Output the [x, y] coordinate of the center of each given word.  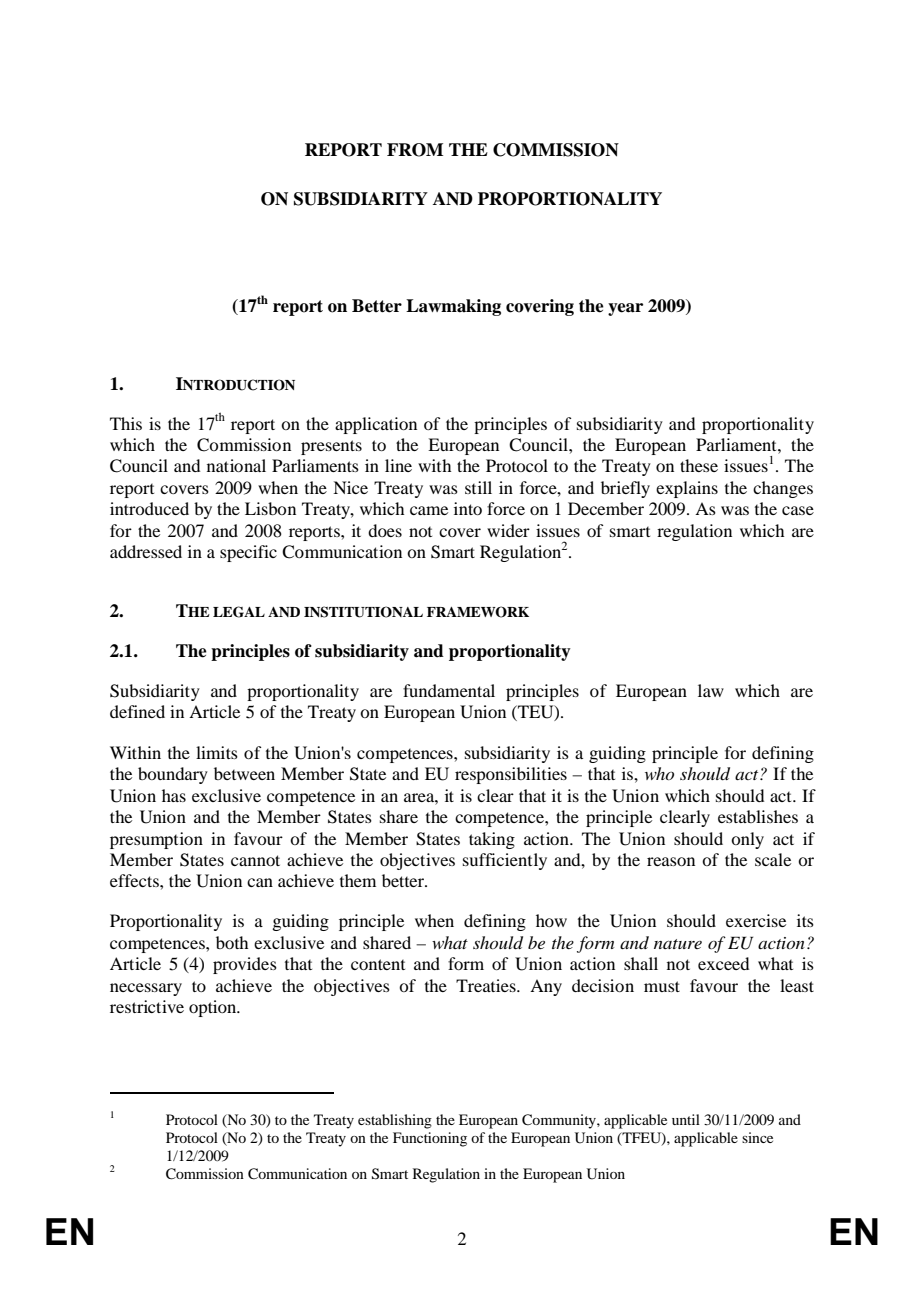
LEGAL [239, 612]
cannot [255, 860]
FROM [415, 150]
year [625, 309]
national [236, 465]
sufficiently [505, 861]
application [376, 425]
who [659, 773]
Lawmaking [453, 307]
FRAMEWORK [478, 612]
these [699, 465]
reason [671, 861]
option [214, 1008]
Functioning [430, 1139]
